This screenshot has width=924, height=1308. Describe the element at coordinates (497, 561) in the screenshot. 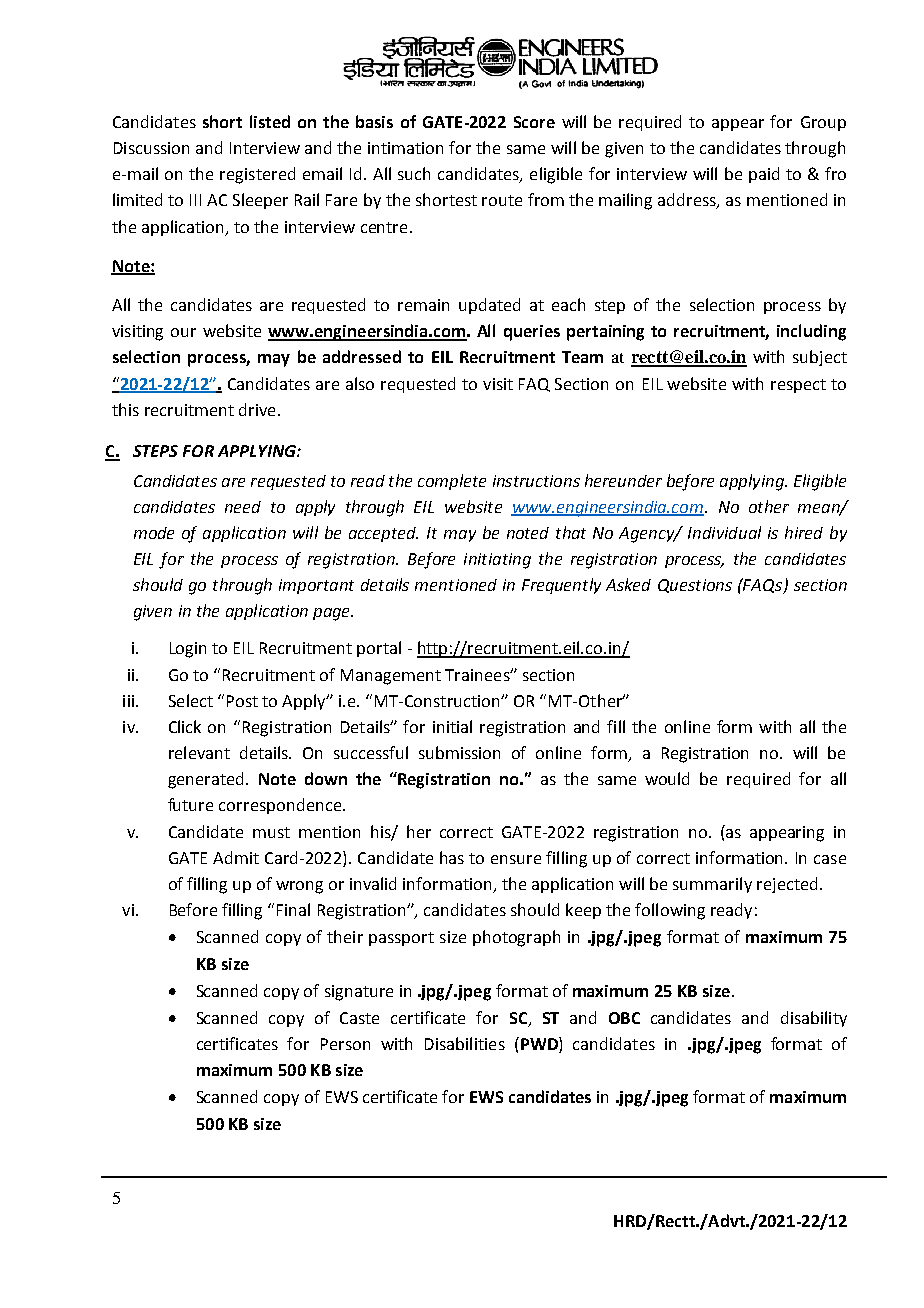

I see `initiating` at that location.
